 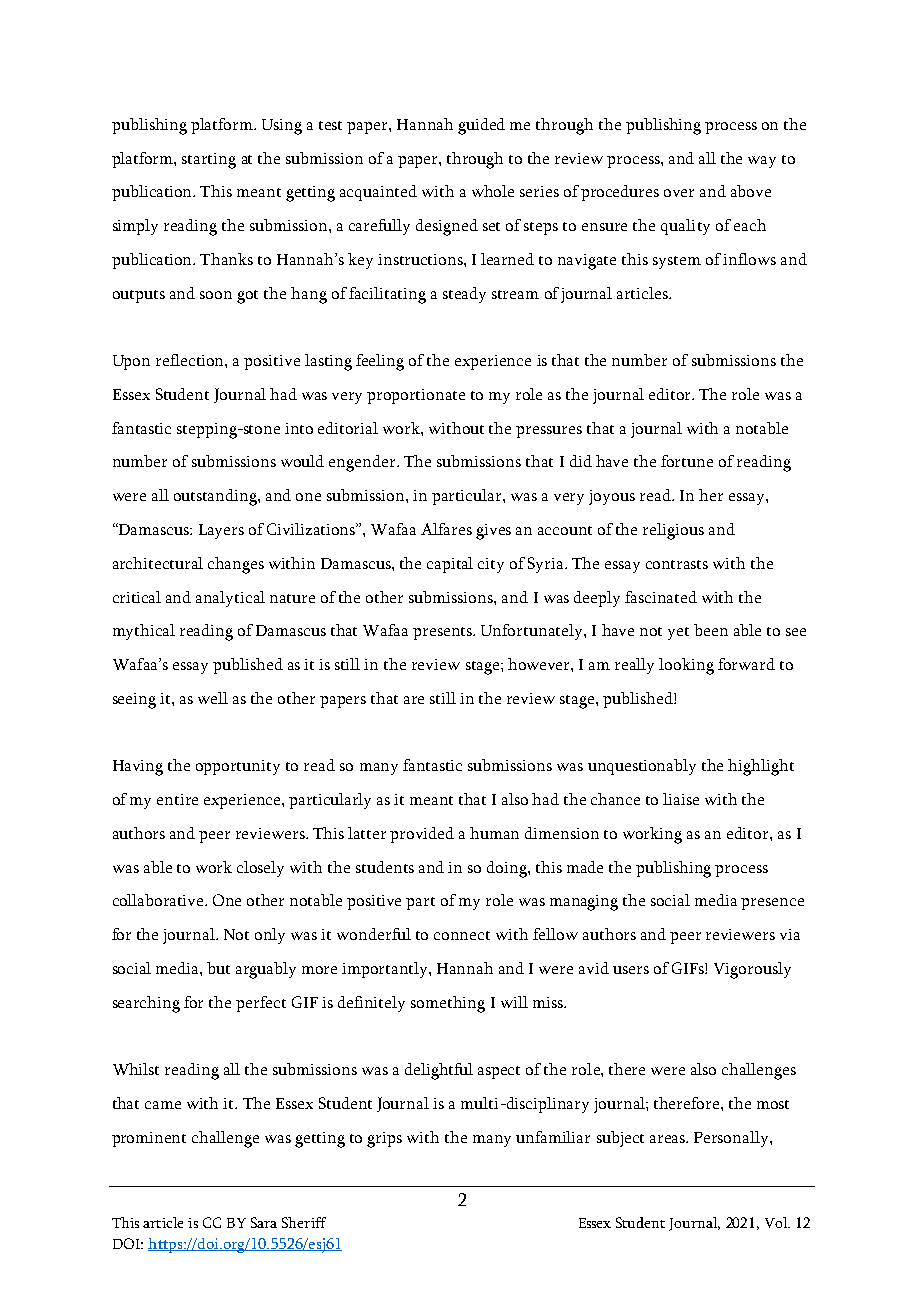 What do you see at coordinates (762, 162) in the screenshot?
I see `way` at bounding box center [762, 162].
